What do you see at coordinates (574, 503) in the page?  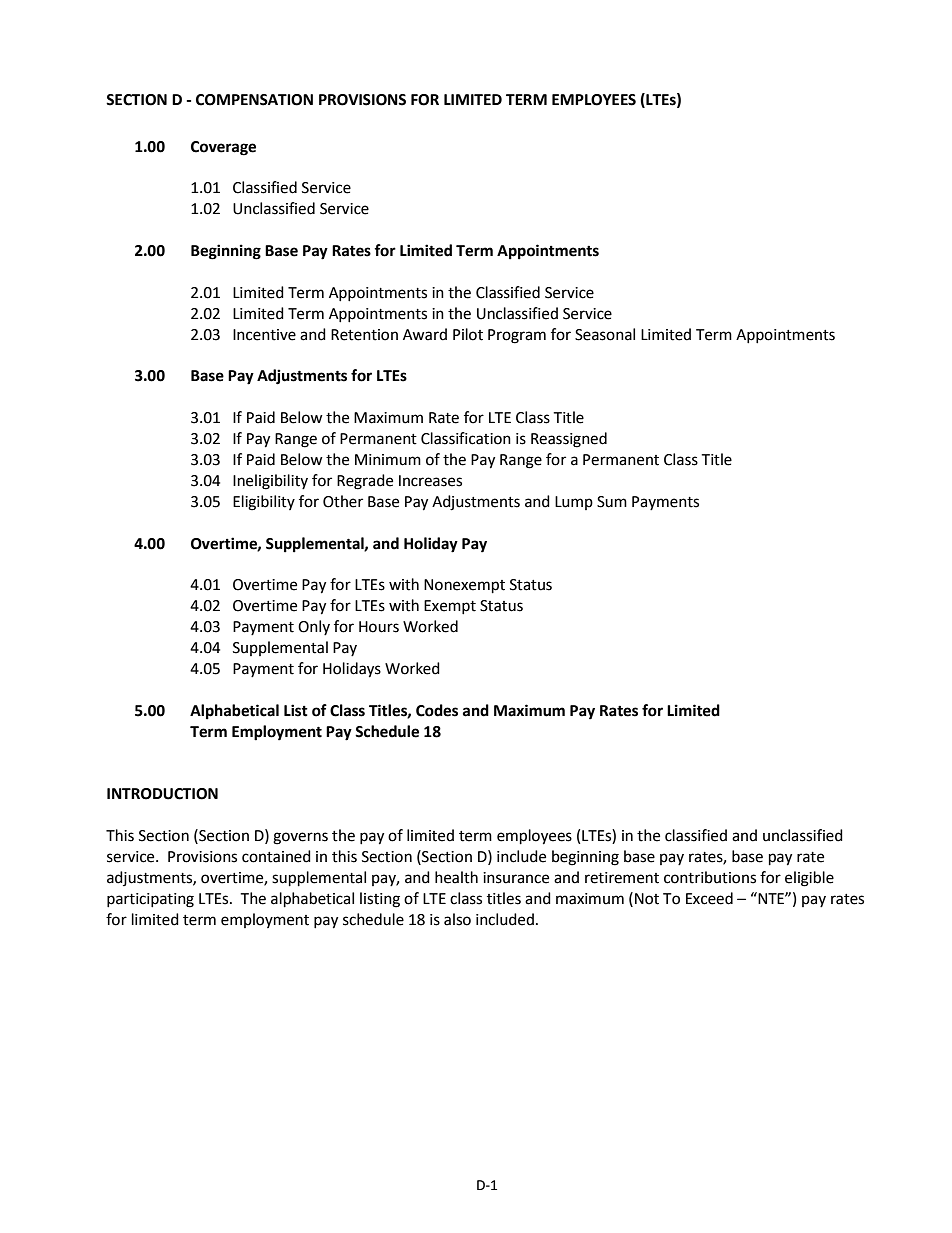 I see `Lump` at bounding box center [574, 503].
